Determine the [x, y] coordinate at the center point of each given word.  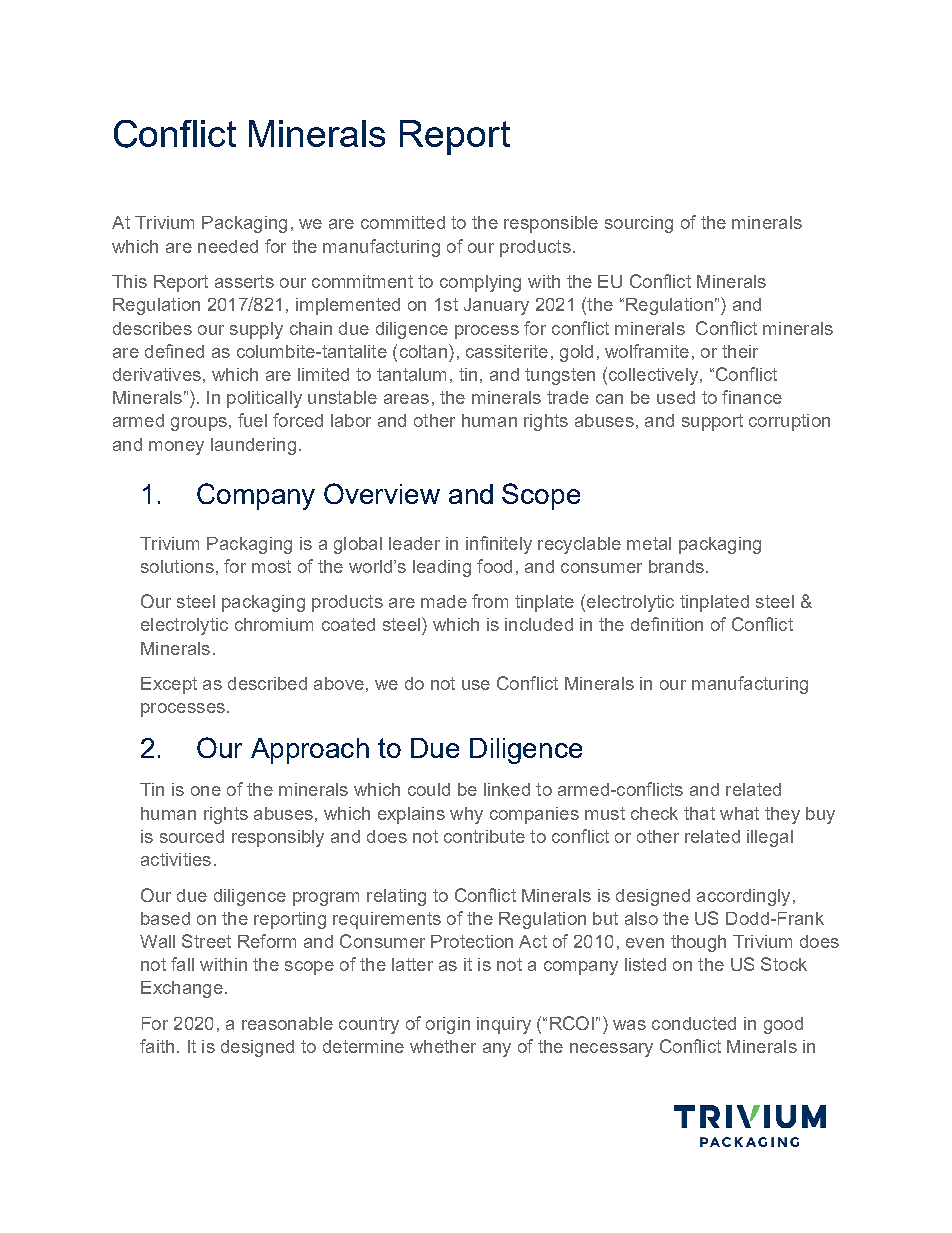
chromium [274, 624]
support [712, 422]
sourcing [639, 224]
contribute [484, 836]
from [490, 601]
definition [667, 624]
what [739, 813]
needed [228, 246]
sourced [192, 836]
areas [406, 399]
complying [480, 283]
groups [199, 424]
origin [448, 1025]
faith [157, 1046]
